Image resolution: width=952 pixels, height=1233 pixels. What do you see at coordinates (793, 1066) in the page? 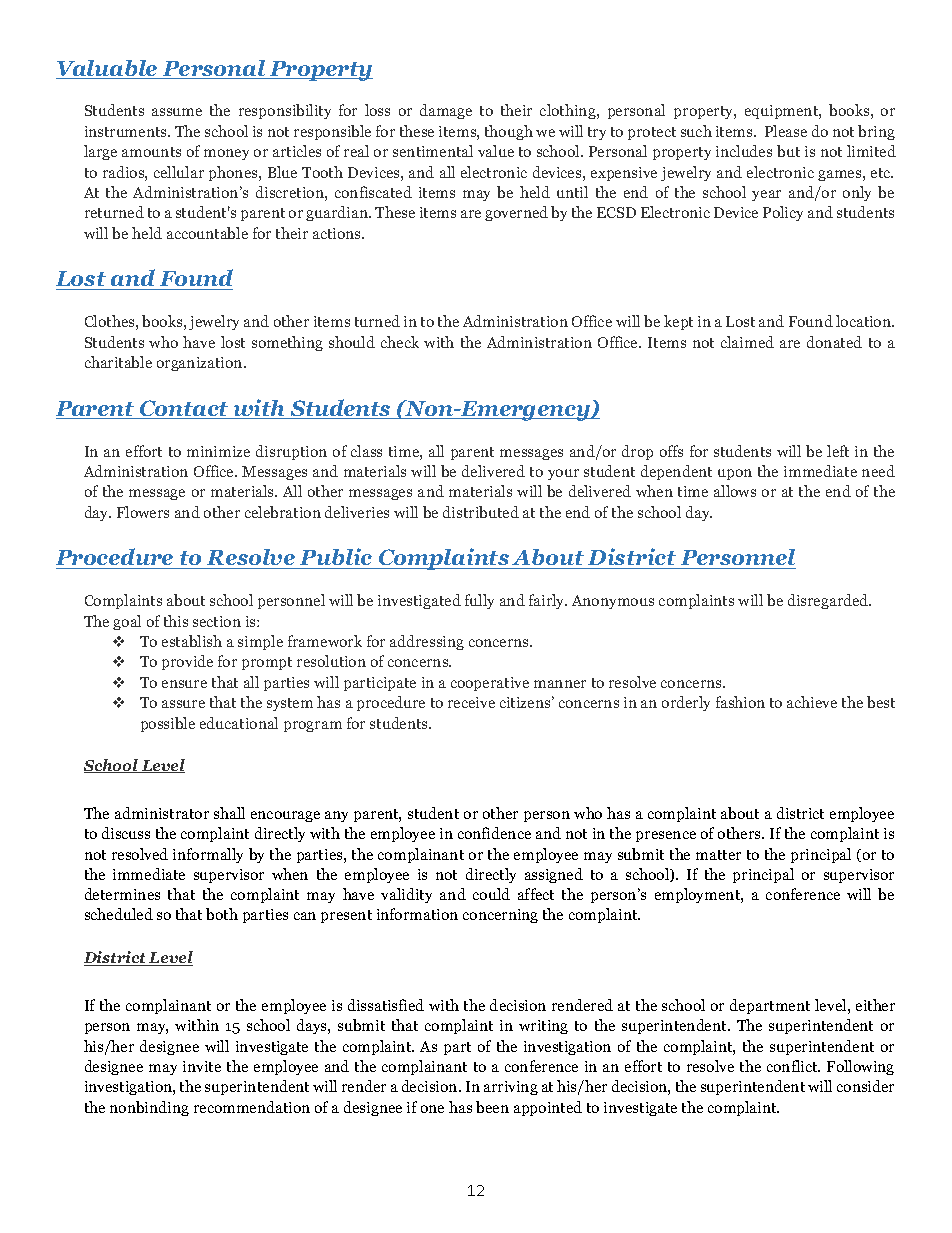
I see `conflict` at bounding box center [793, 1066].
